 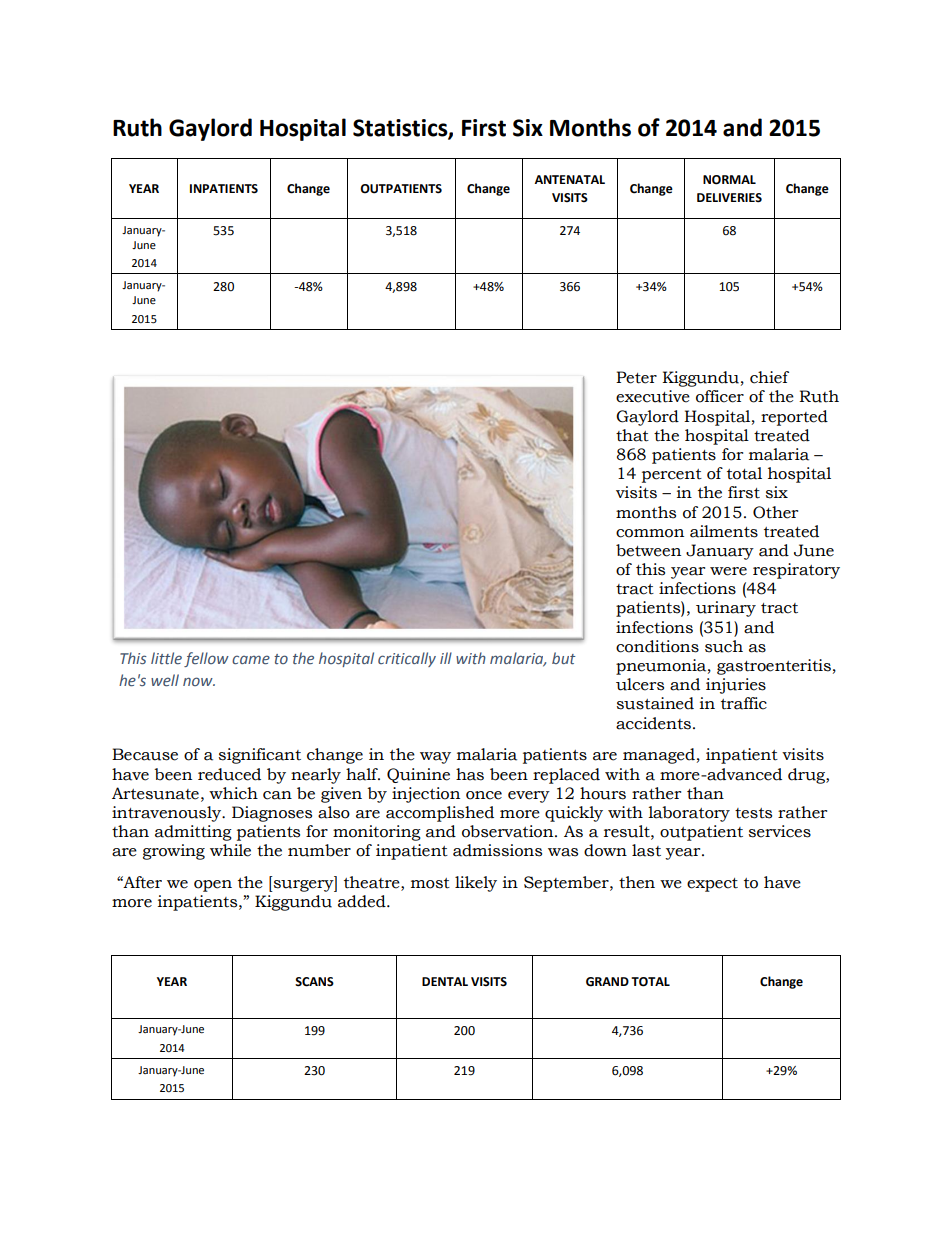 What do you see at coordinates (607, 982) in the page?
I see `GRAND` at bounding box center [607, 982].
